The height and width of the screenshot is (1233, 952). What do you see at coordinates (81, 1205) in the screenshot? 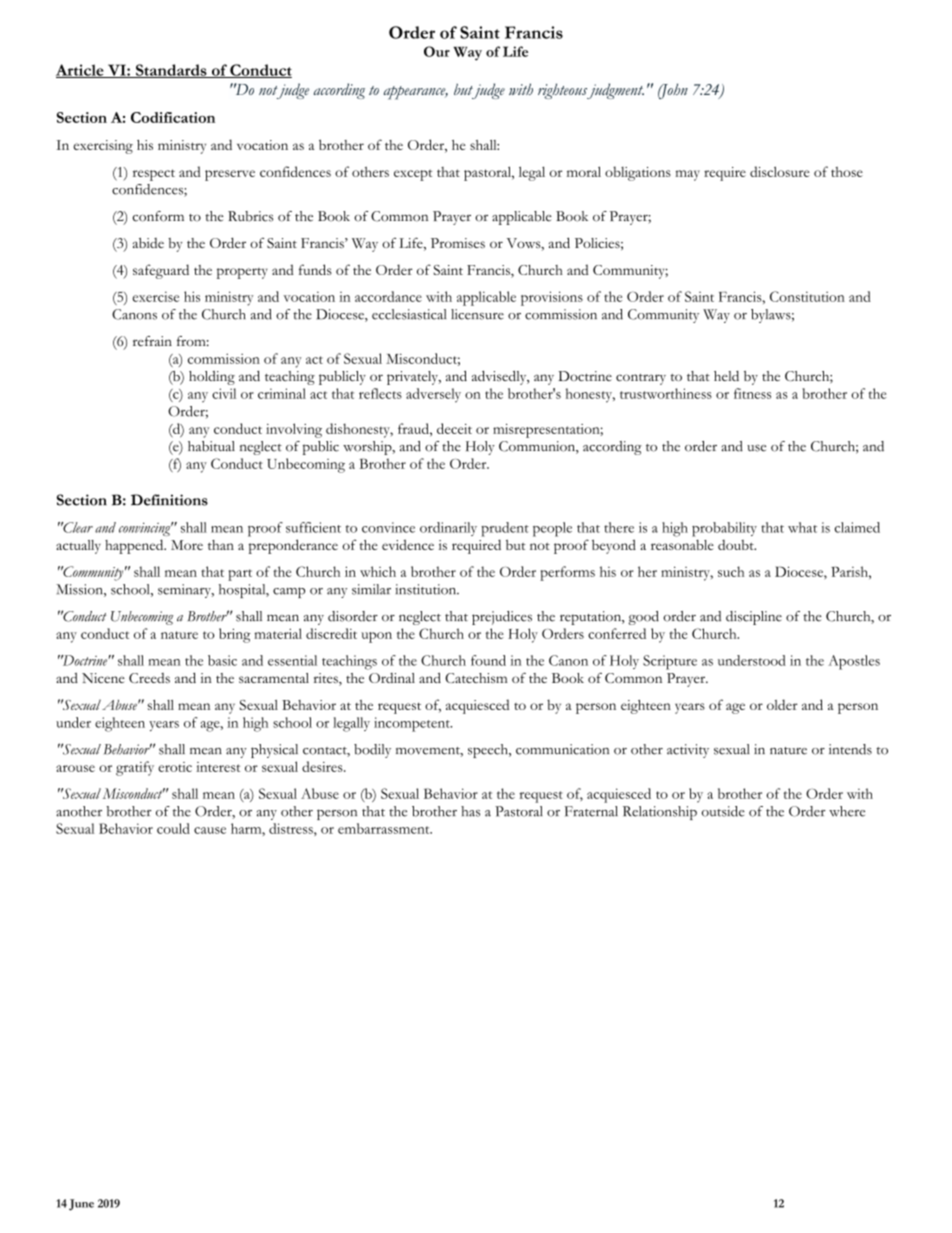
I see `June` at bounding box center [81, 1205].
